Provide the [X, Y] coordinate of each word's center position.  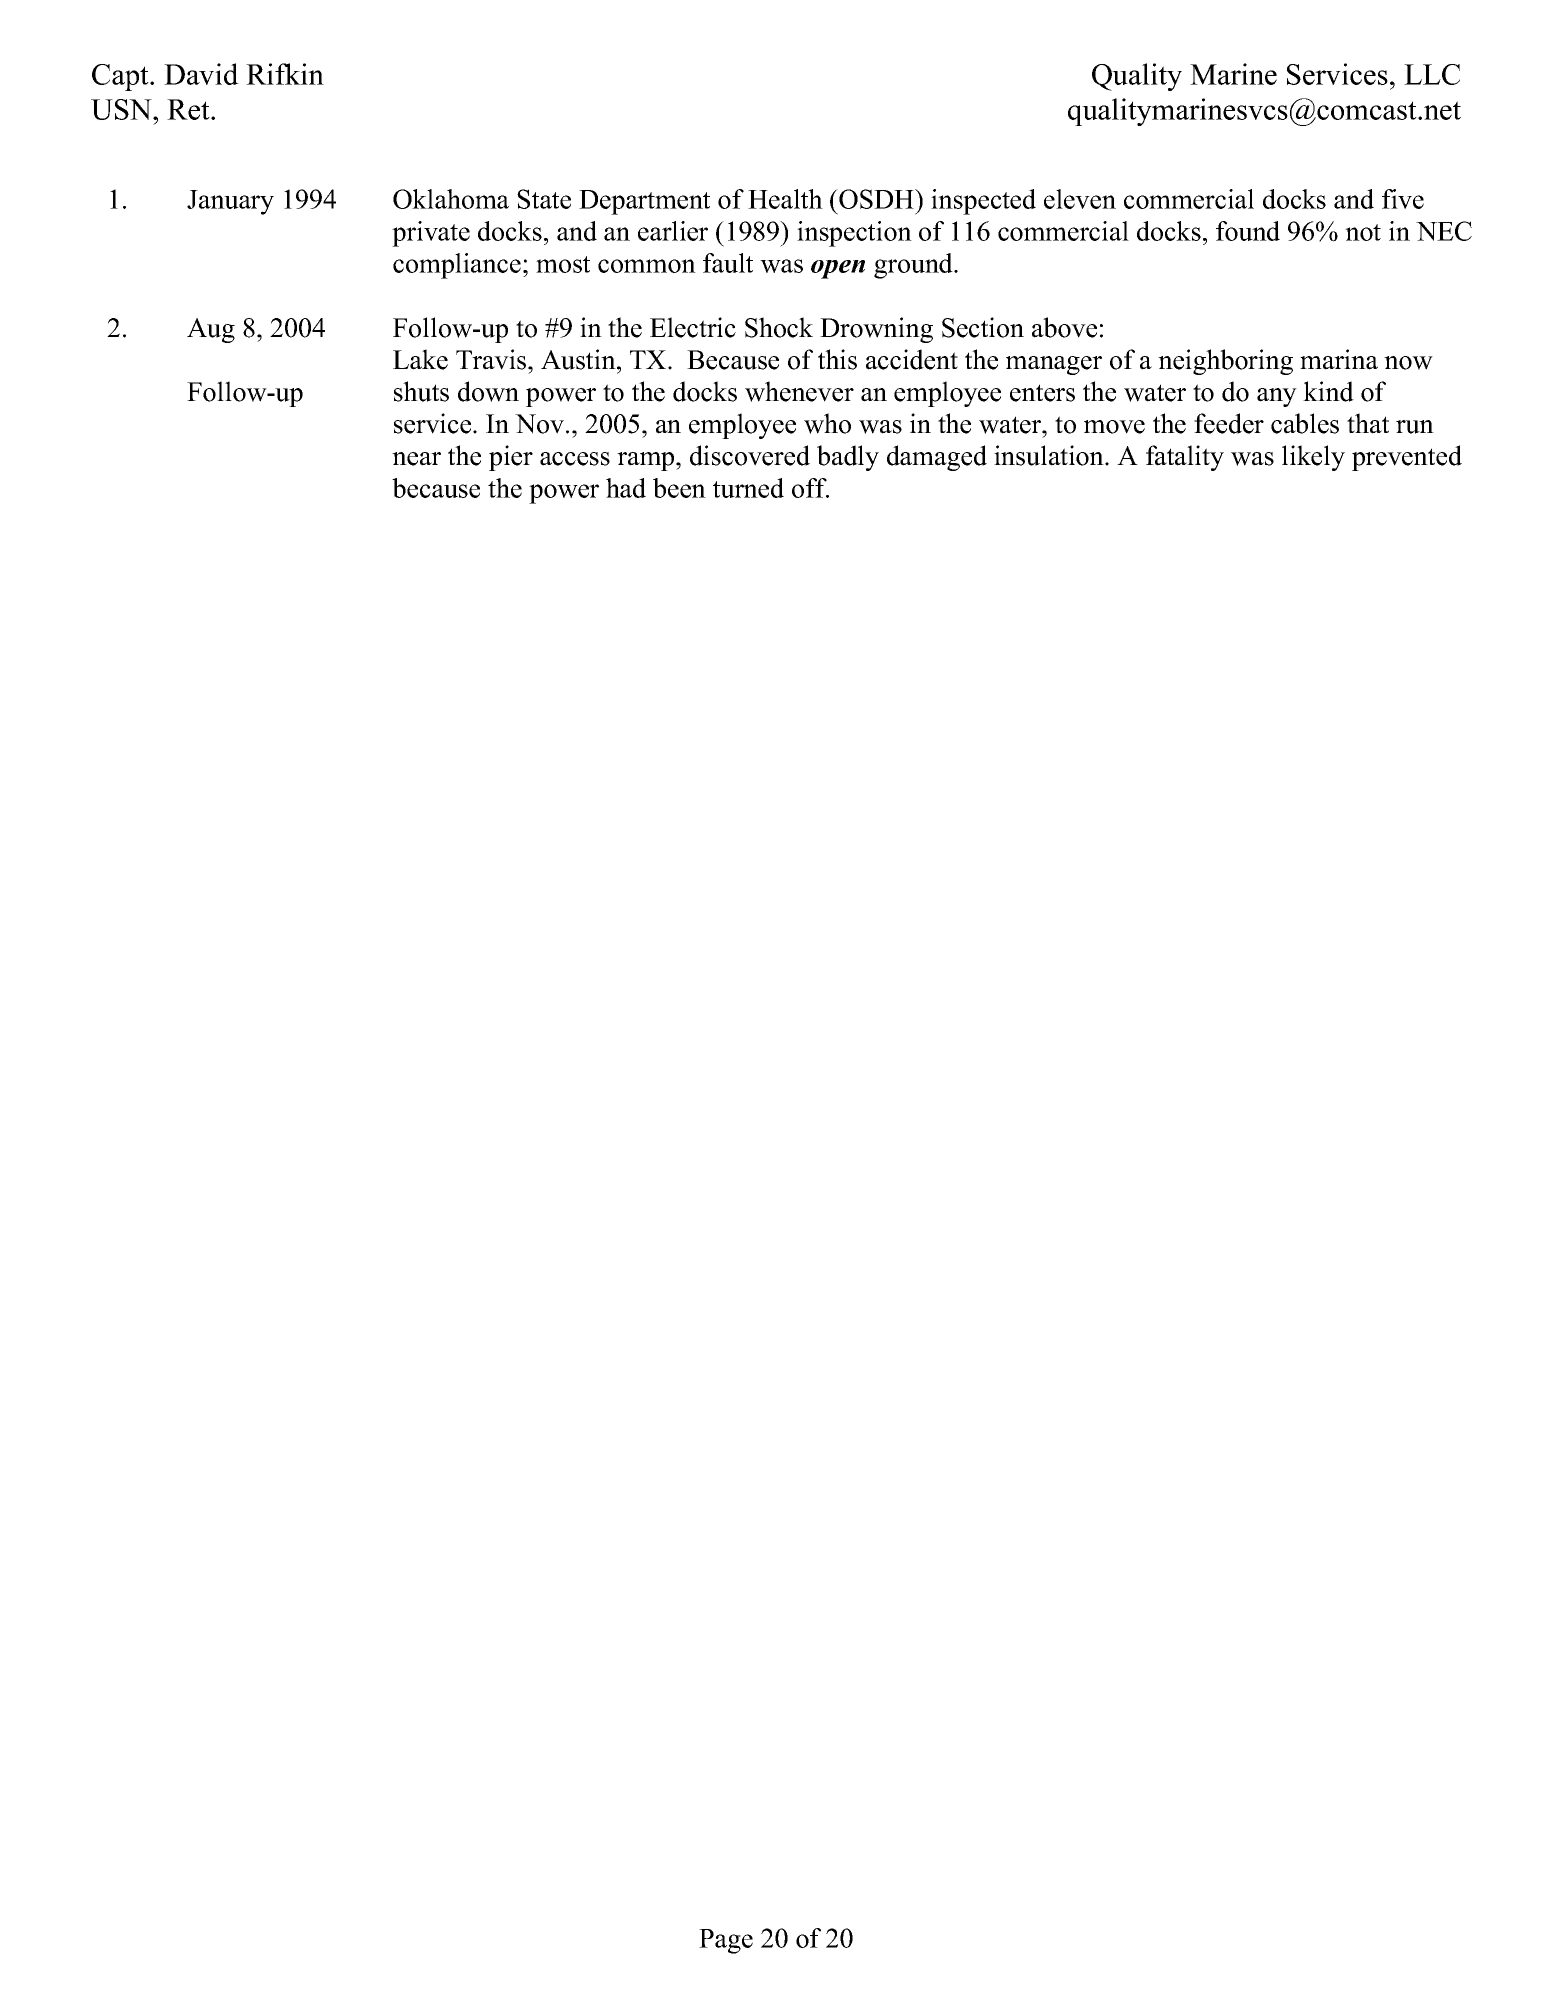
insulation [1050, 455]
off [810, 488]
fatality [1185, 458]
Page [726, 1941]
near [416, 459]
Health [785, 199]
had [626, 488]
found [1248, 231]
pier [511, 458]
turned [748, 488]
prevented [1407, 458]
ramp [647, 461]
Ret [189, 109]
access [575, 459]
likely [1313, 458]
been [679, 488]
